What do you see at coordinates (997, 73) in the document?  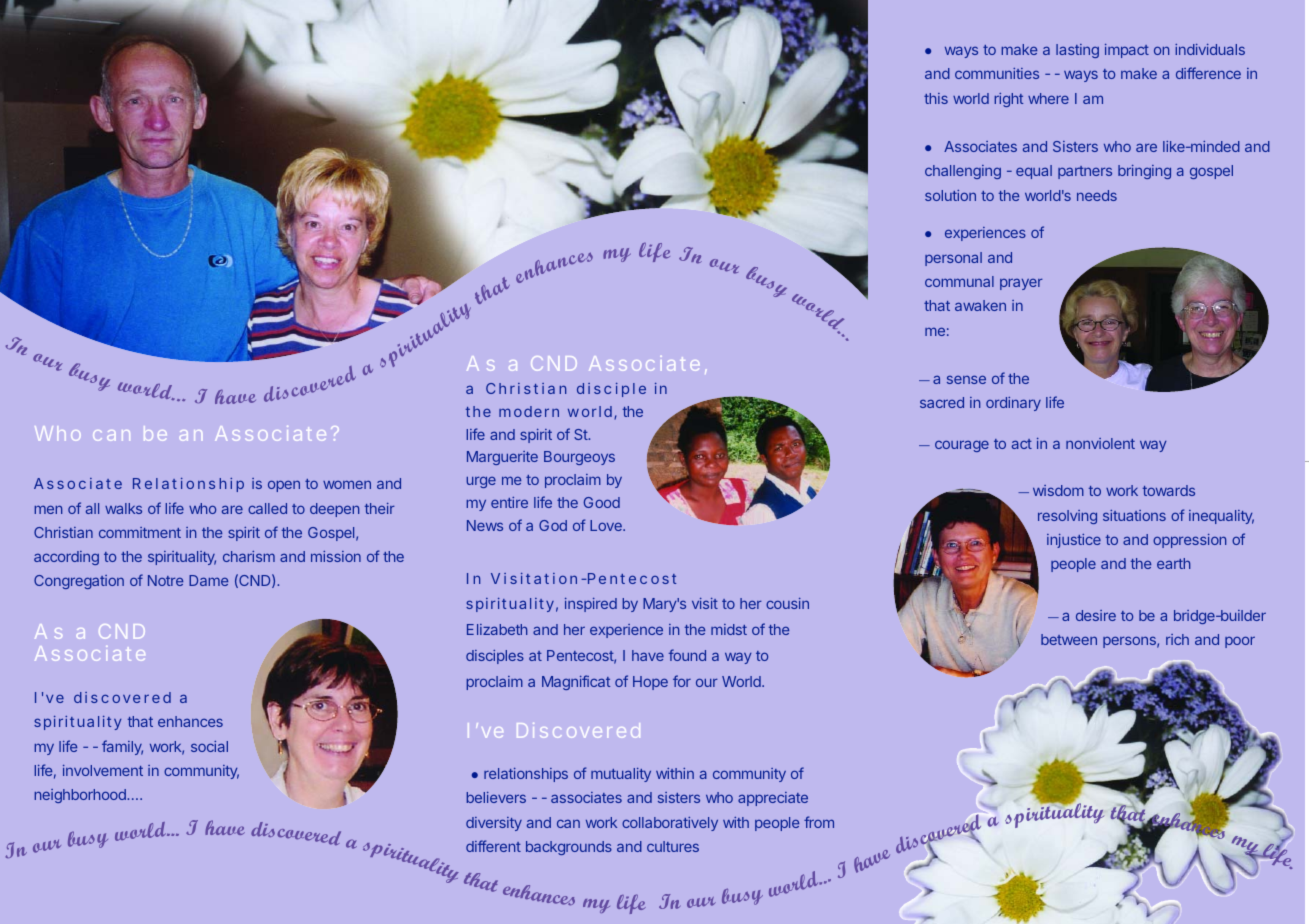 I see `communities` at bounding box center [997, 73].
